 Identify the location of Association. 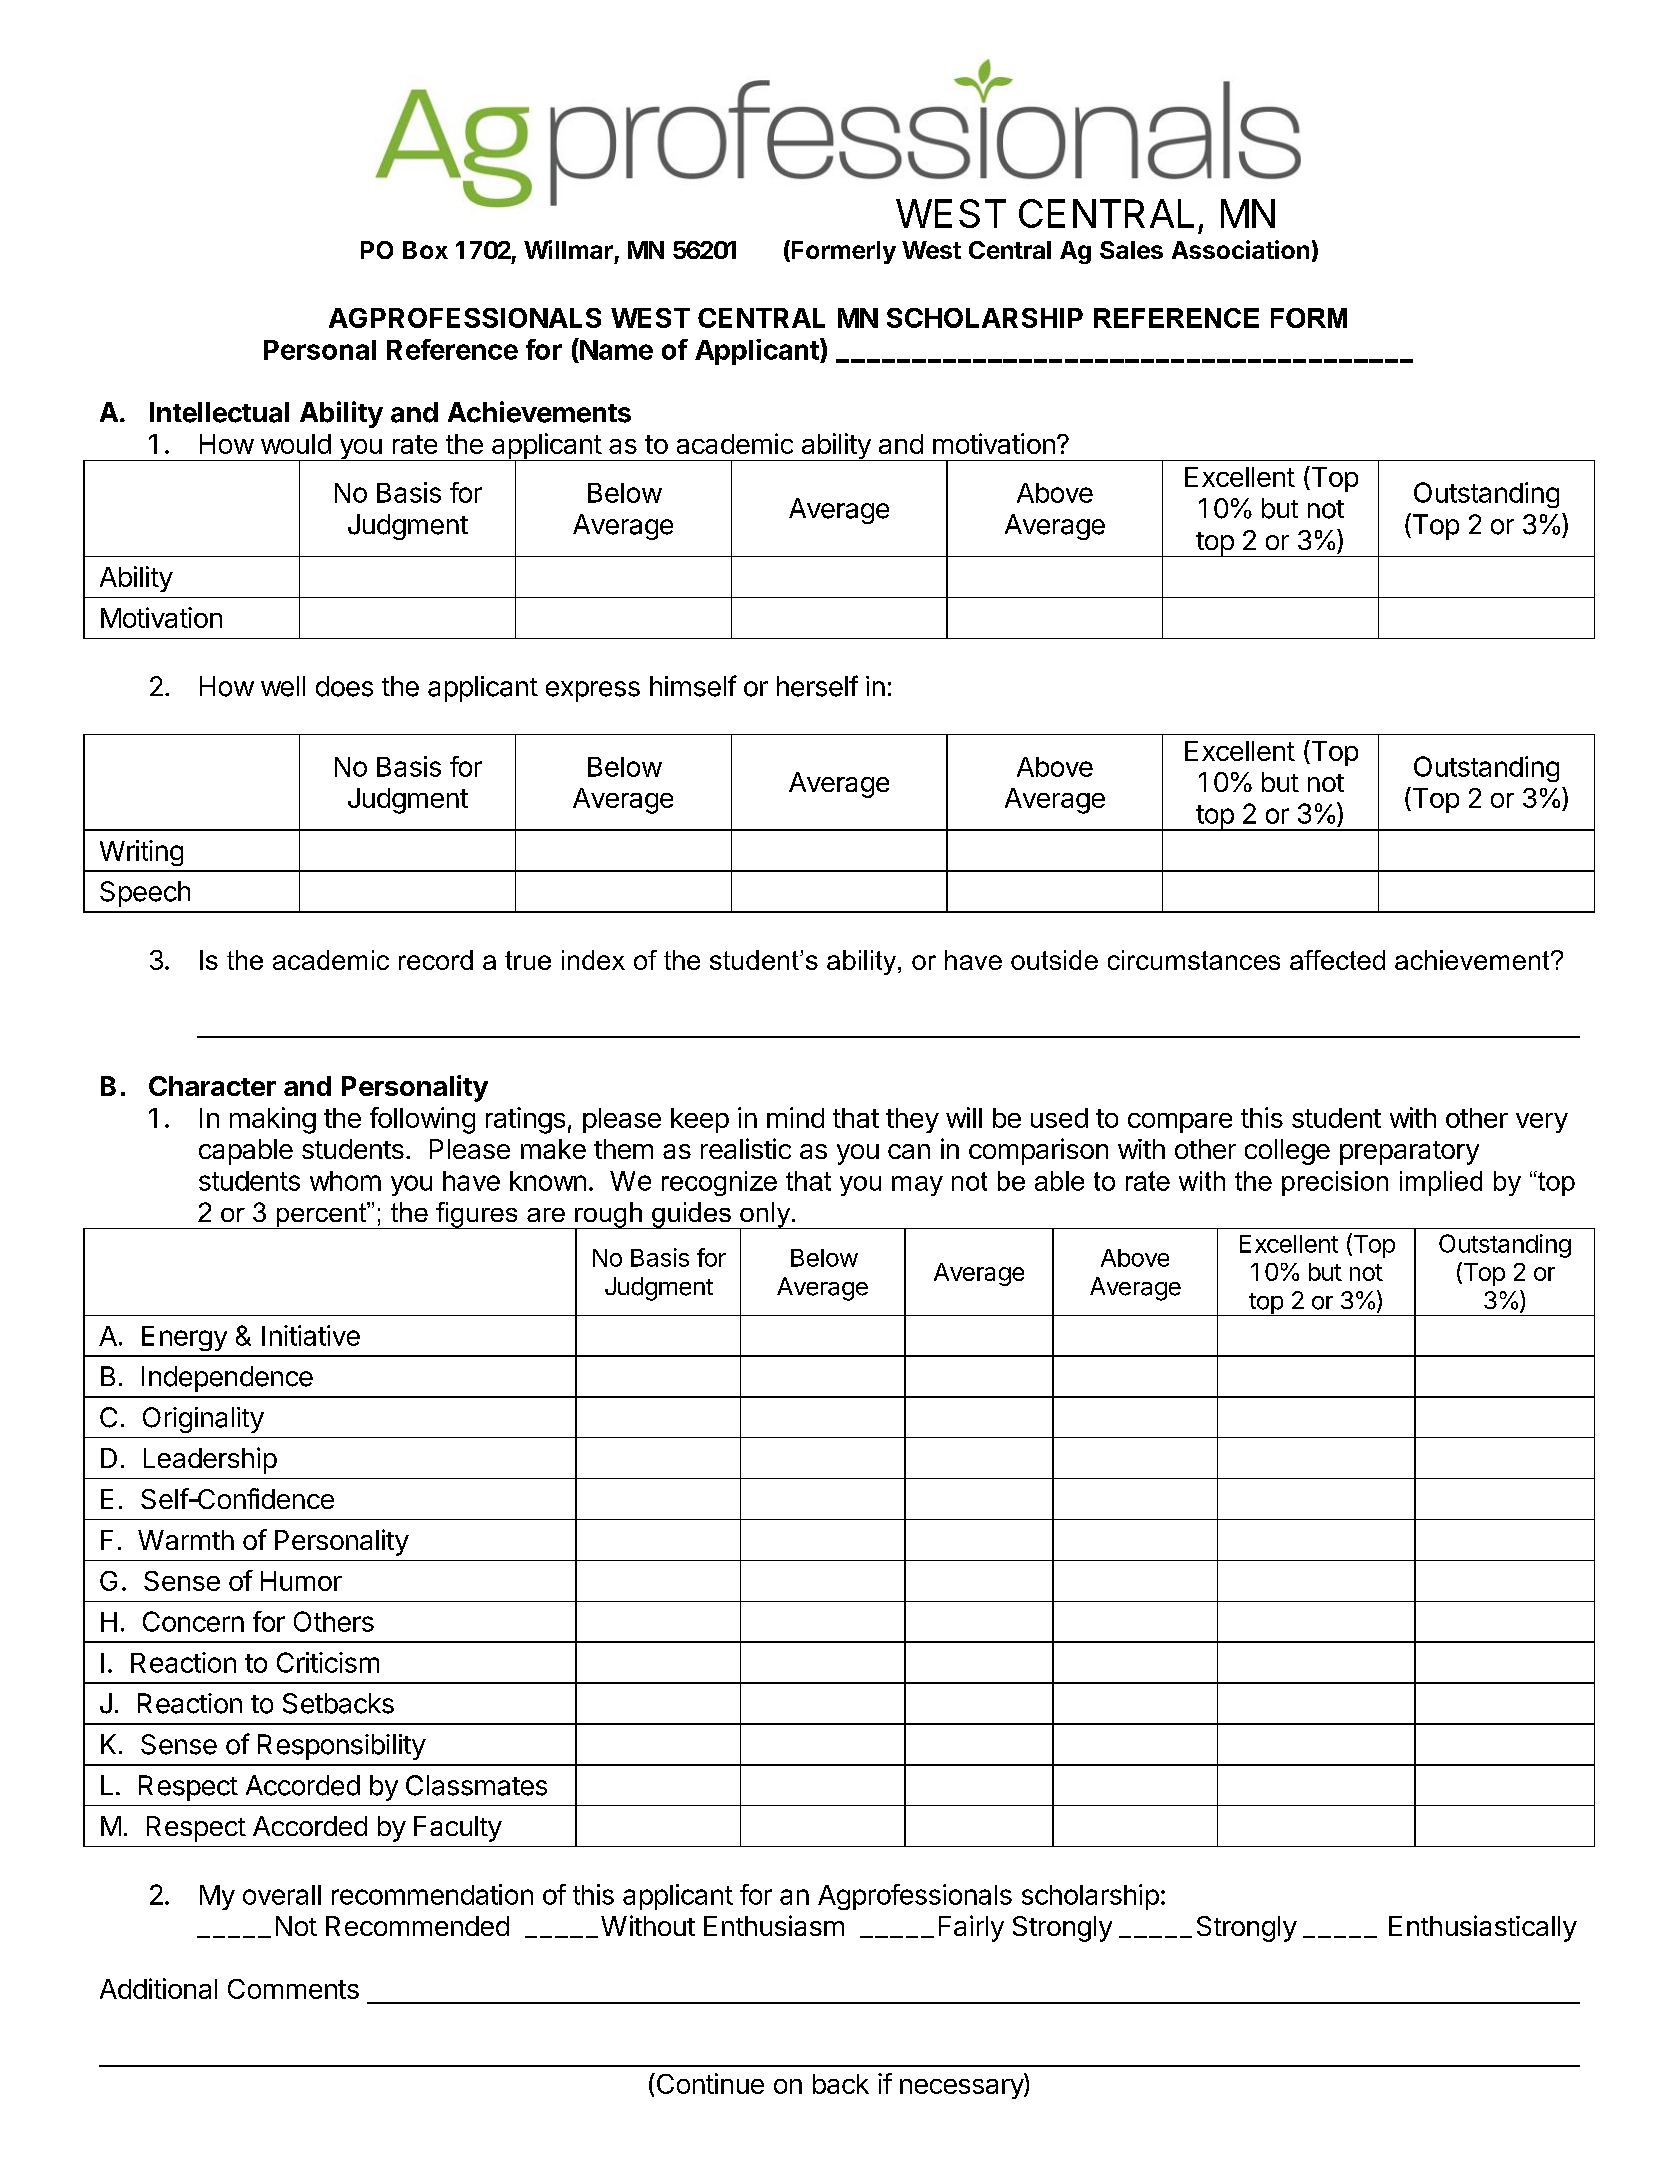
(1240, 249).
